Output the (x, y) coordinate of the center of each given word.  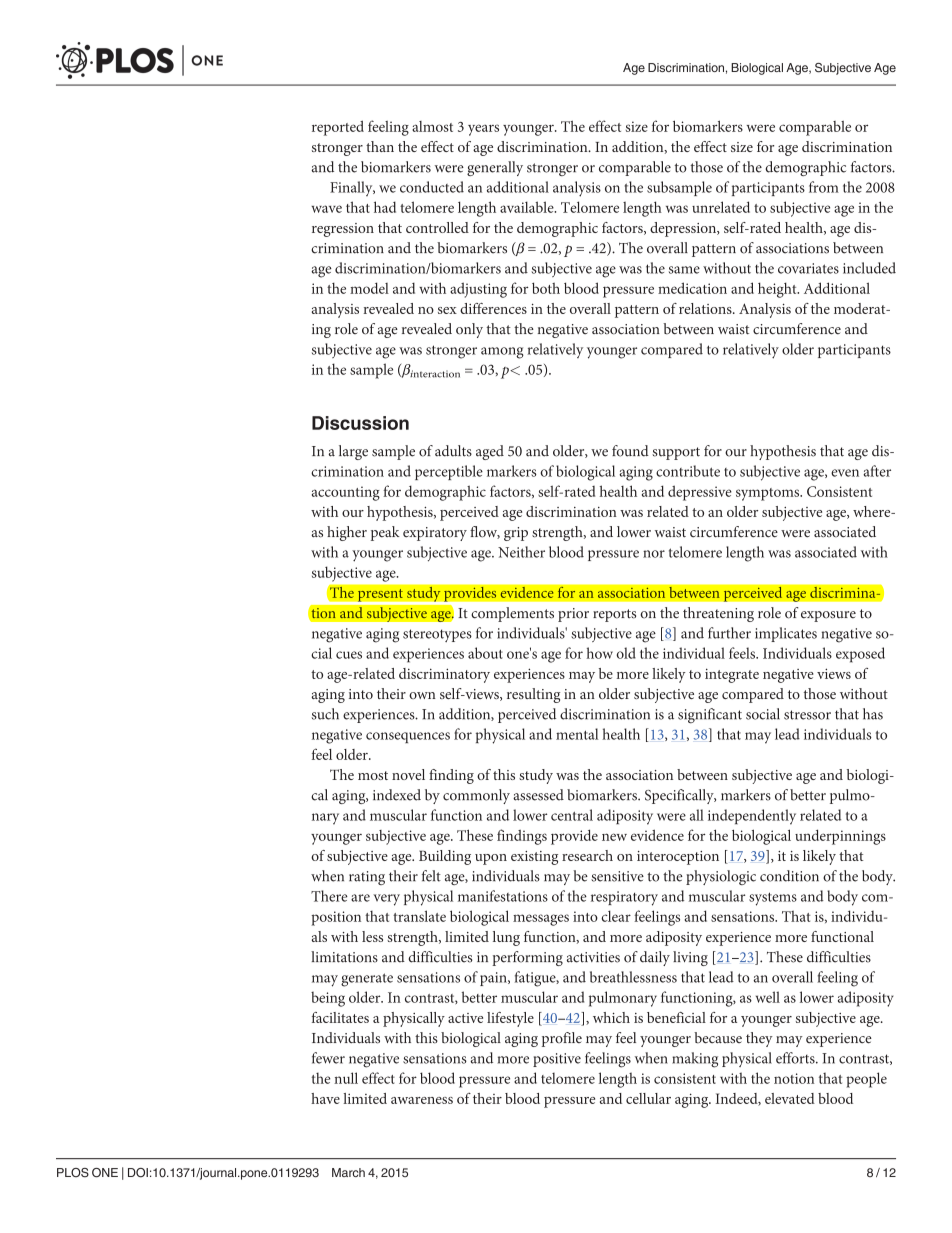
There (329, 896)
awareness (422, 1100)
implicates (786, 634)
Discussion (360, 423)
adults (453, 451)
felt (431, 876)
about (485, 653)
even (845, 473)
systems (773, 899)
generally (495, 168)
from (824, 187)
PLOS (73, 1173)
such (325, 714)
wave (326, 209)
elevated (790, 1098)
